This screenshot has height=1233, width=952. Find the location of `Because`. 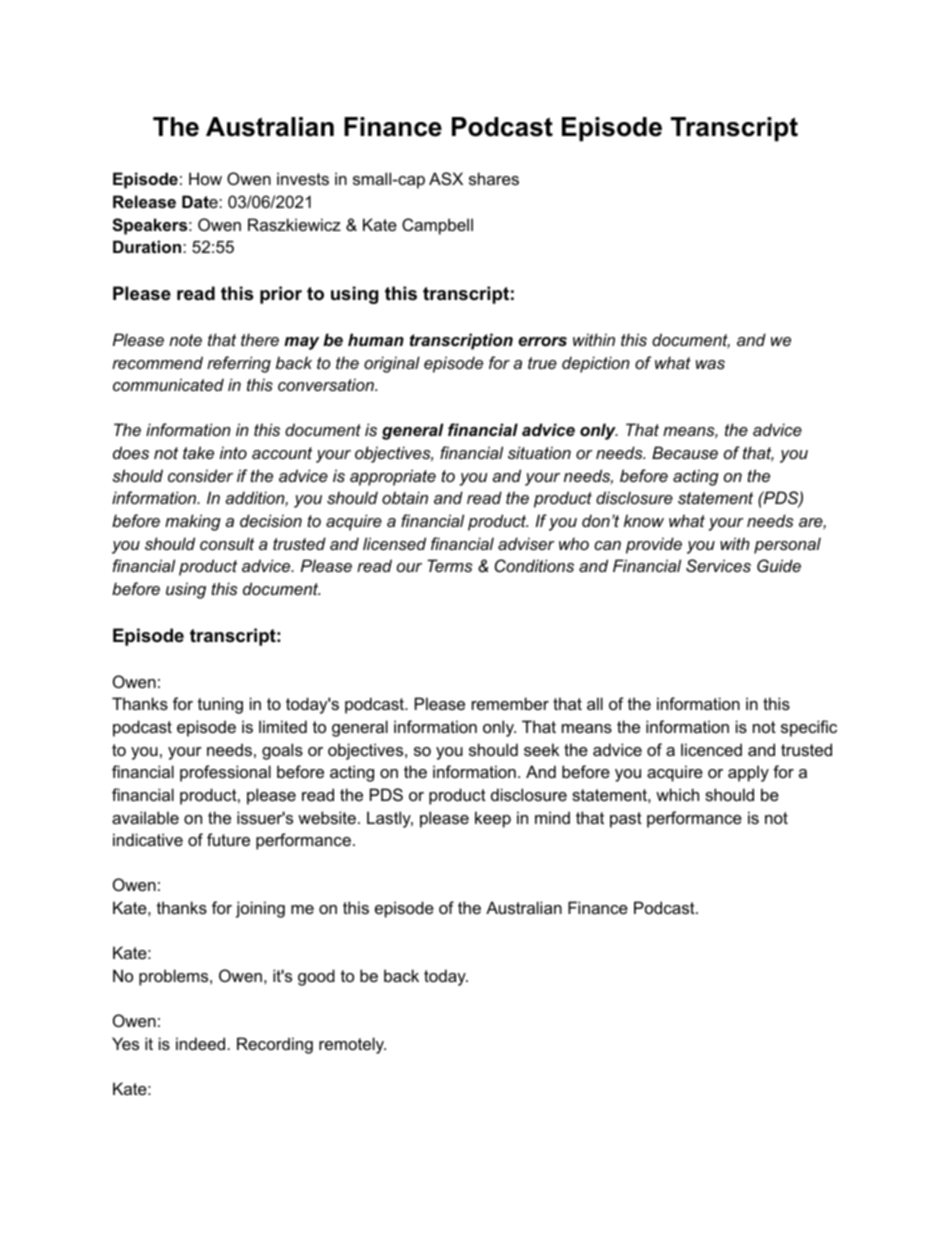

Because is located at coordinates (685, 452).
